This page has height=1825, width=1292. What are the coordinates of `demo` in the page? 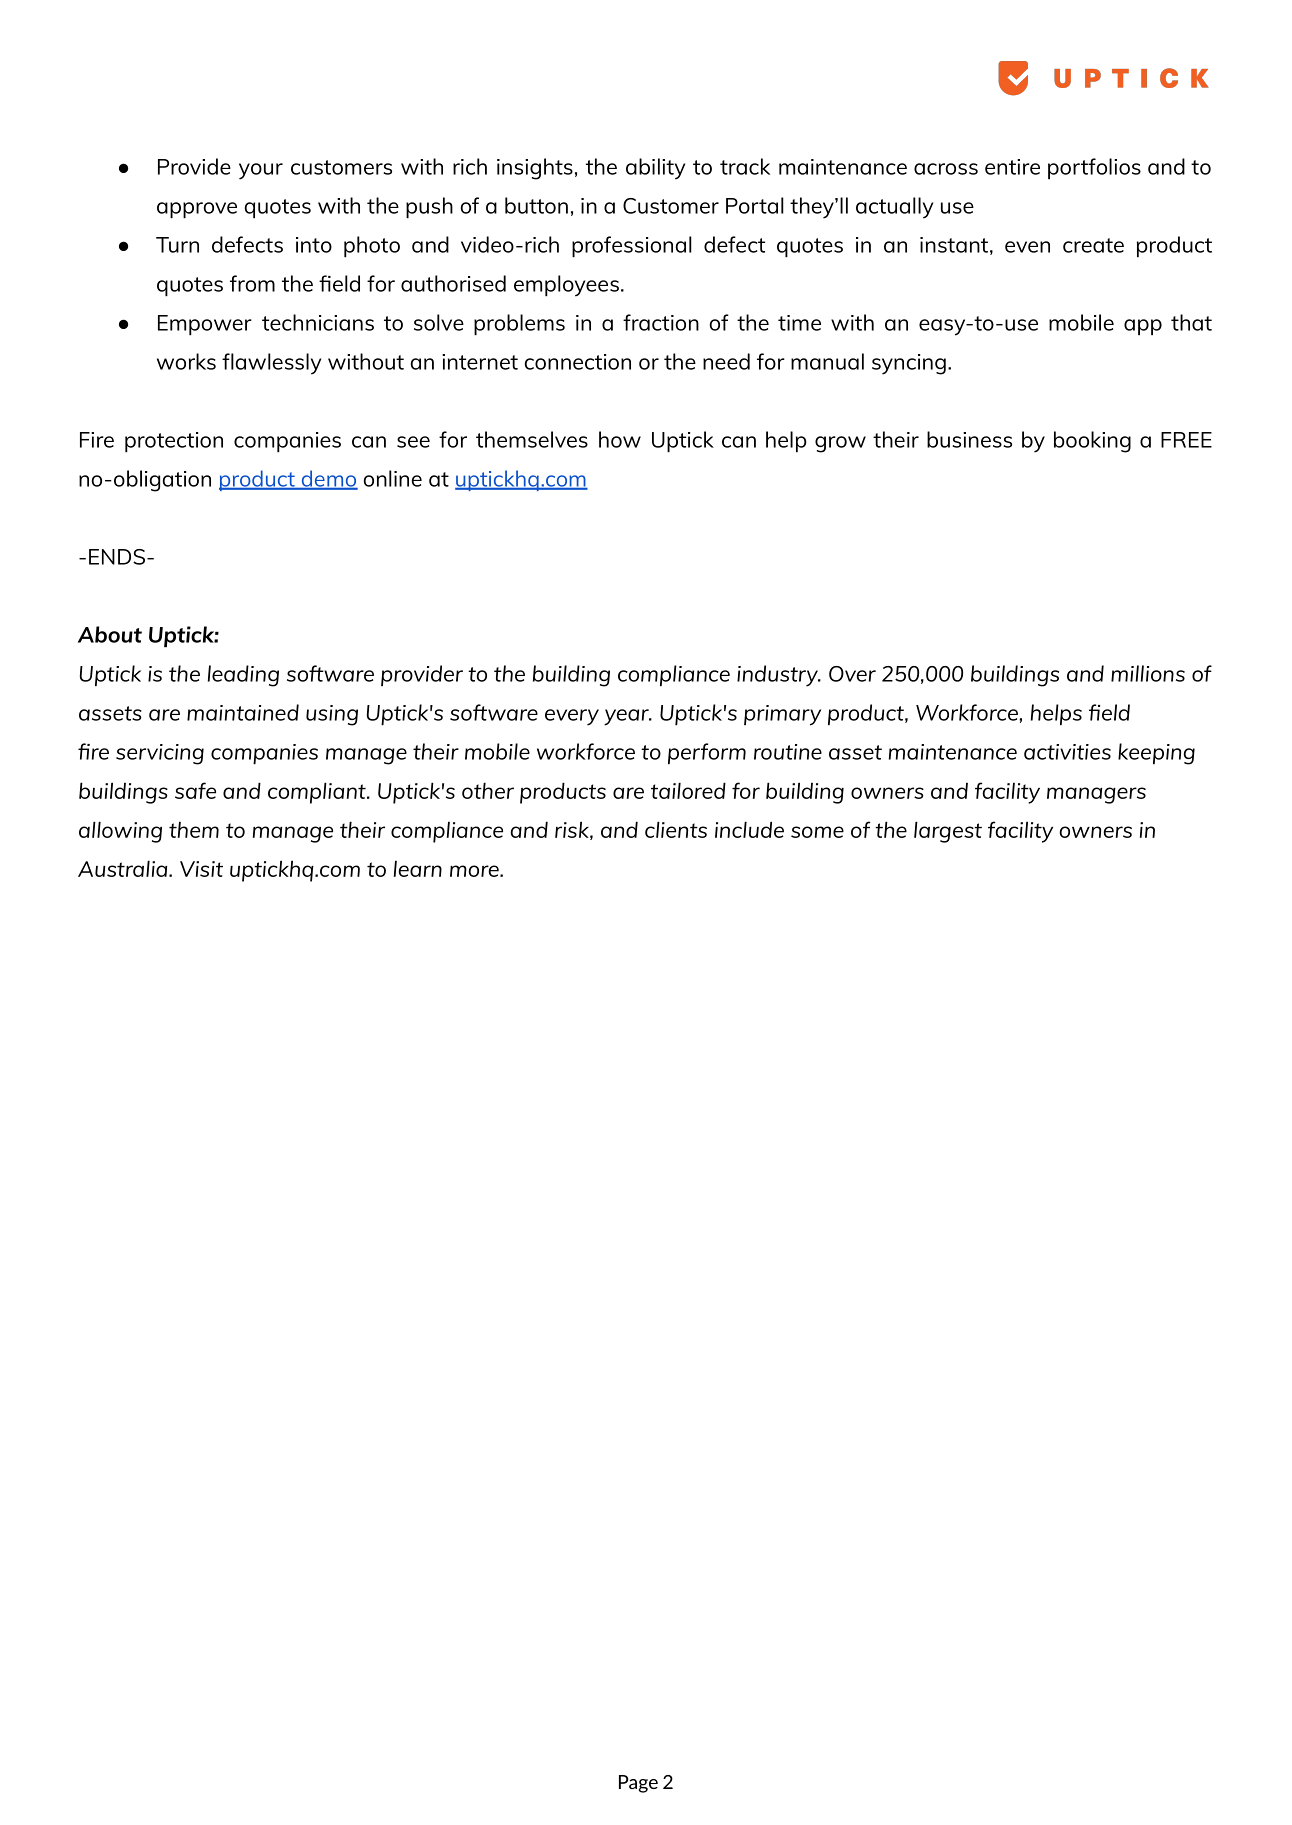 It's located at (328, 479).
